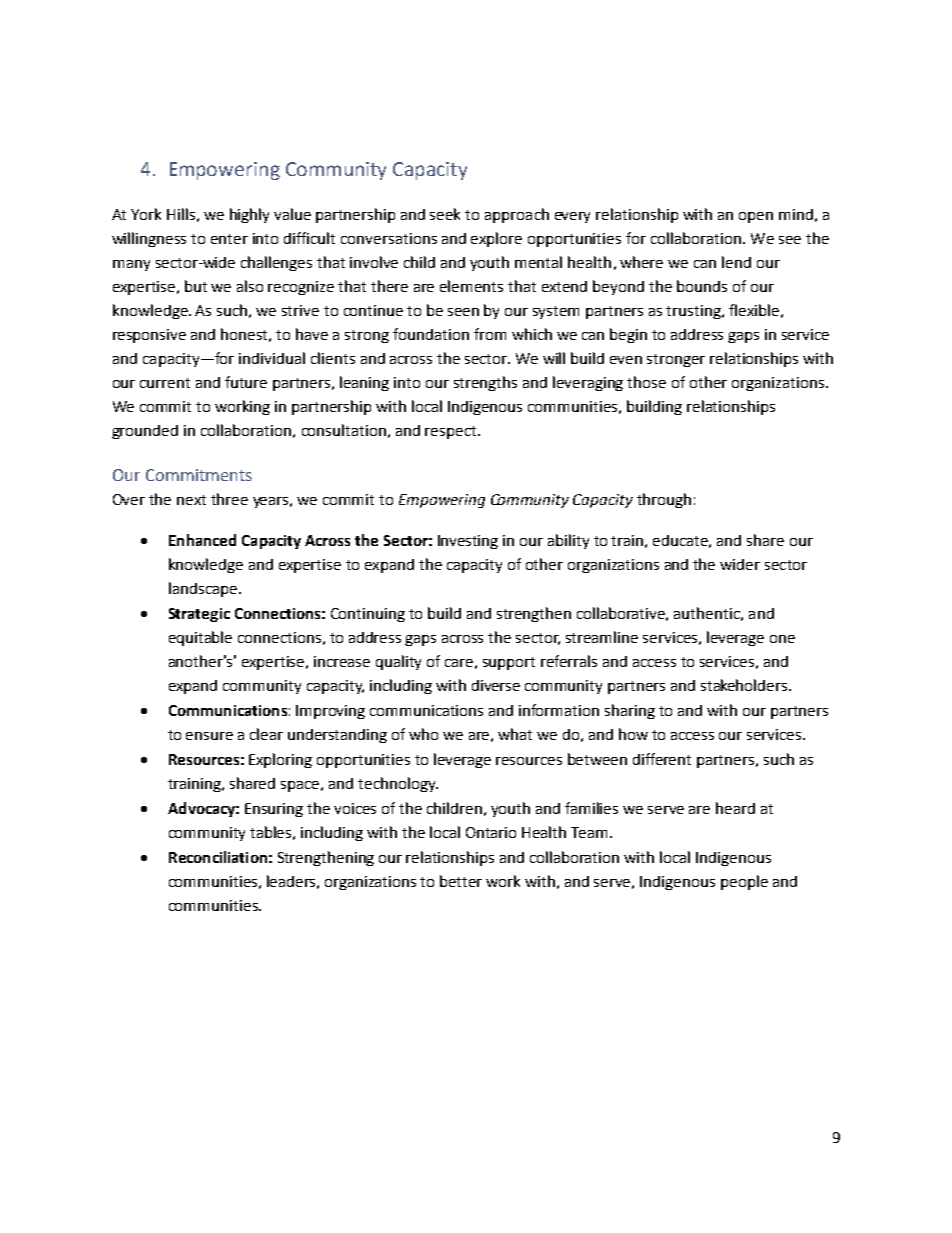 The image size is (952, 1233). Describe the element at coordinates (274, 810) in the page. I see `Ensuring` at that location.
